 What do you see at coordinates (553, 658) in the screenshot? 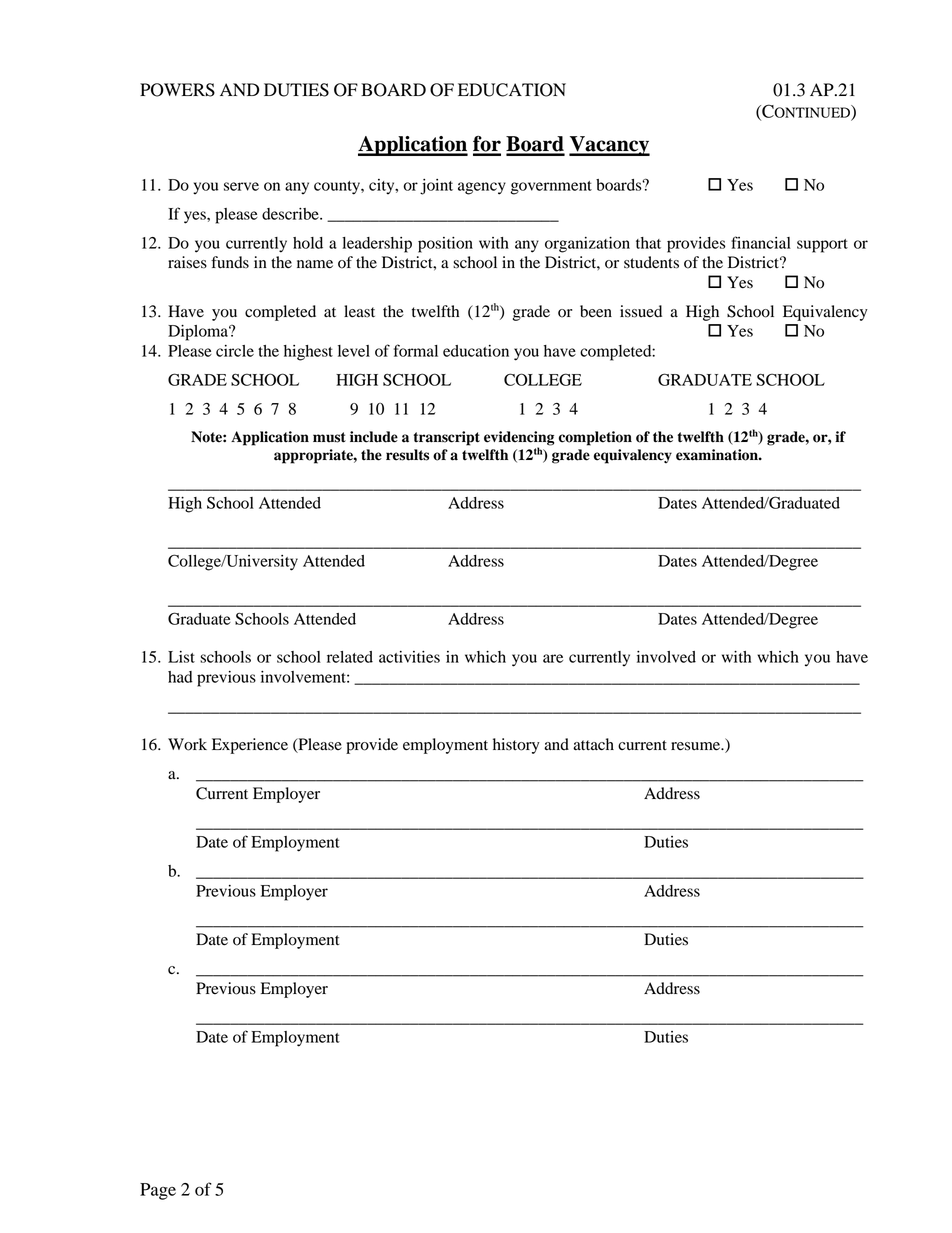
I see `are` at bounding box center [553, 658].
